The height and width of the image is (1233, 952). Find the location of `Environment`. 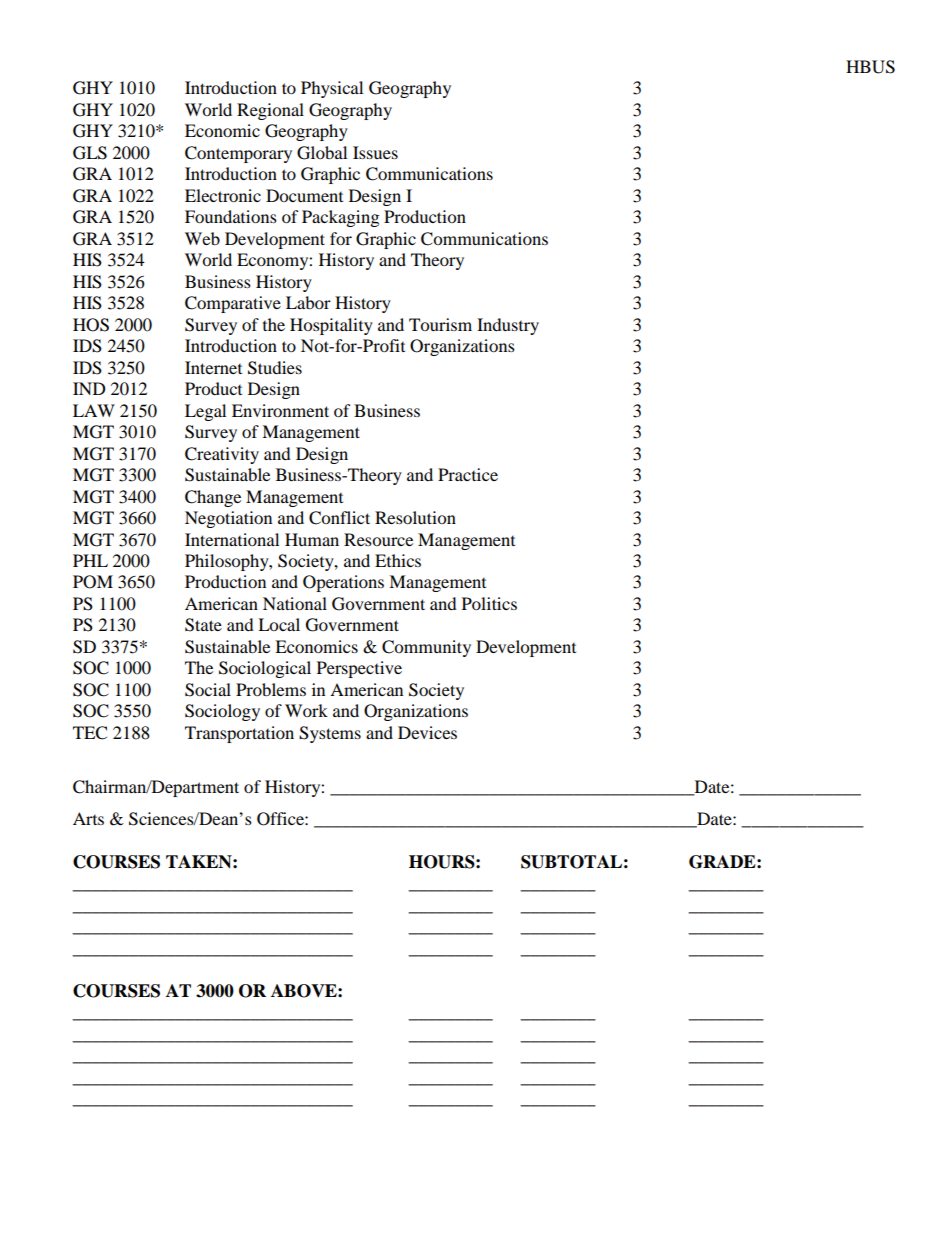

Environment is located at coordinates (280, 410).
